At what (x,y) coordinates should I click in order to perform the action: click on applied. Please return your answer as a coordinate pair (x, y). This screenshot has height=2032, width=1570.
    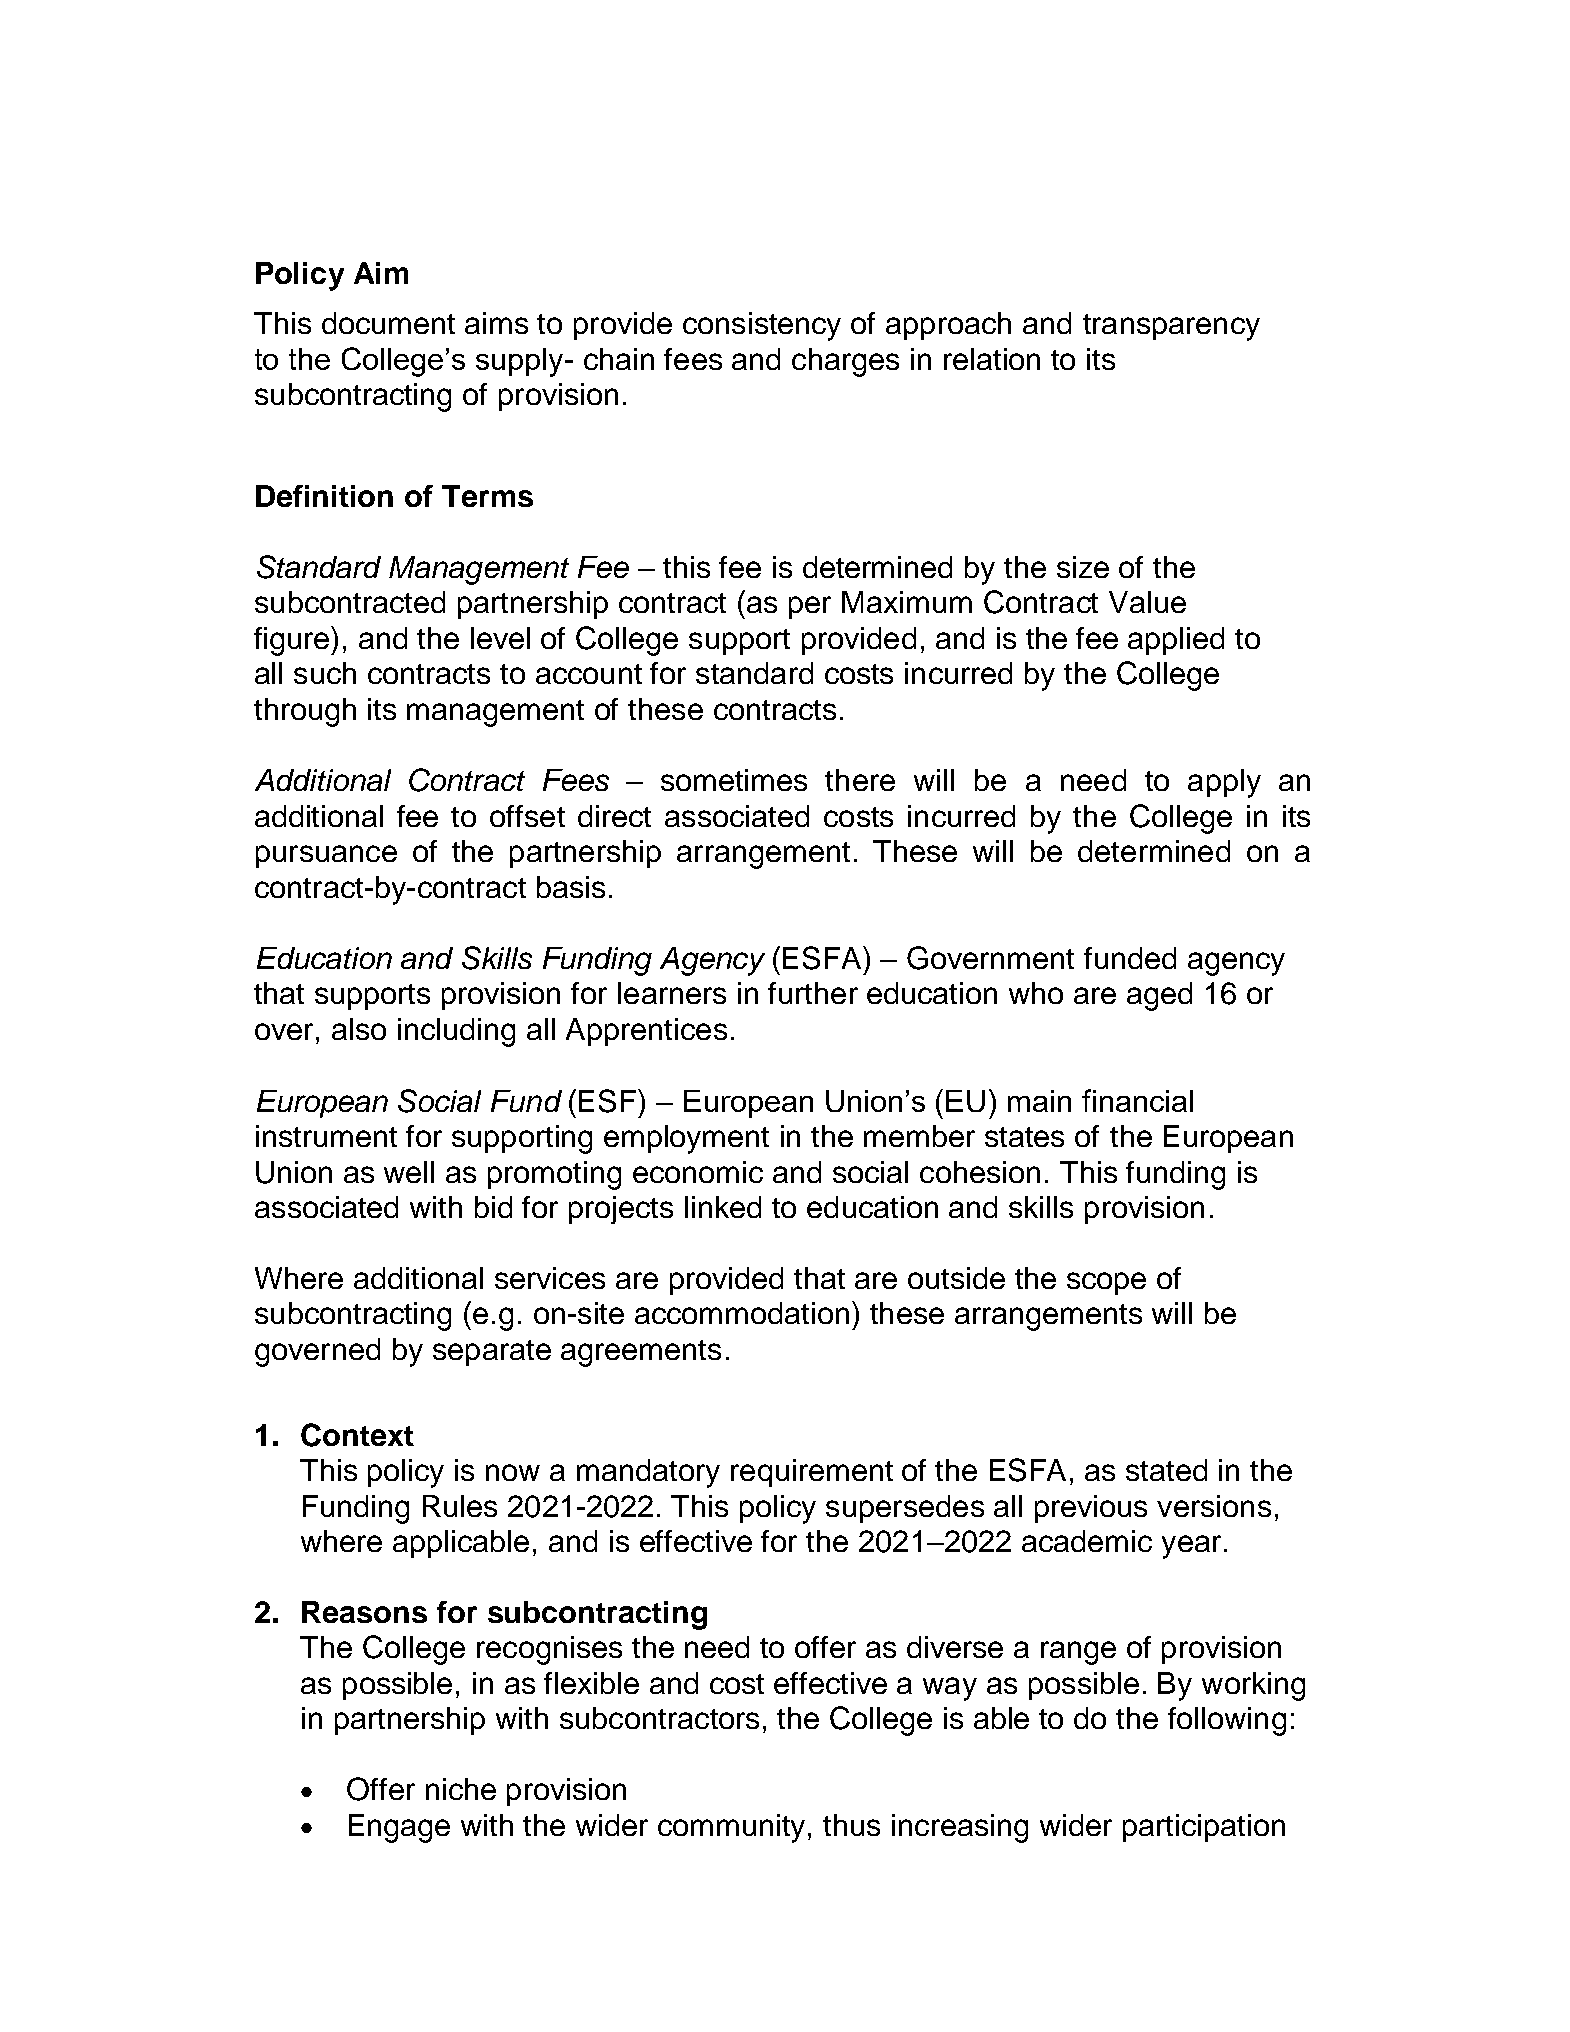
    Looking at the image, I should click on (1176, 641).
